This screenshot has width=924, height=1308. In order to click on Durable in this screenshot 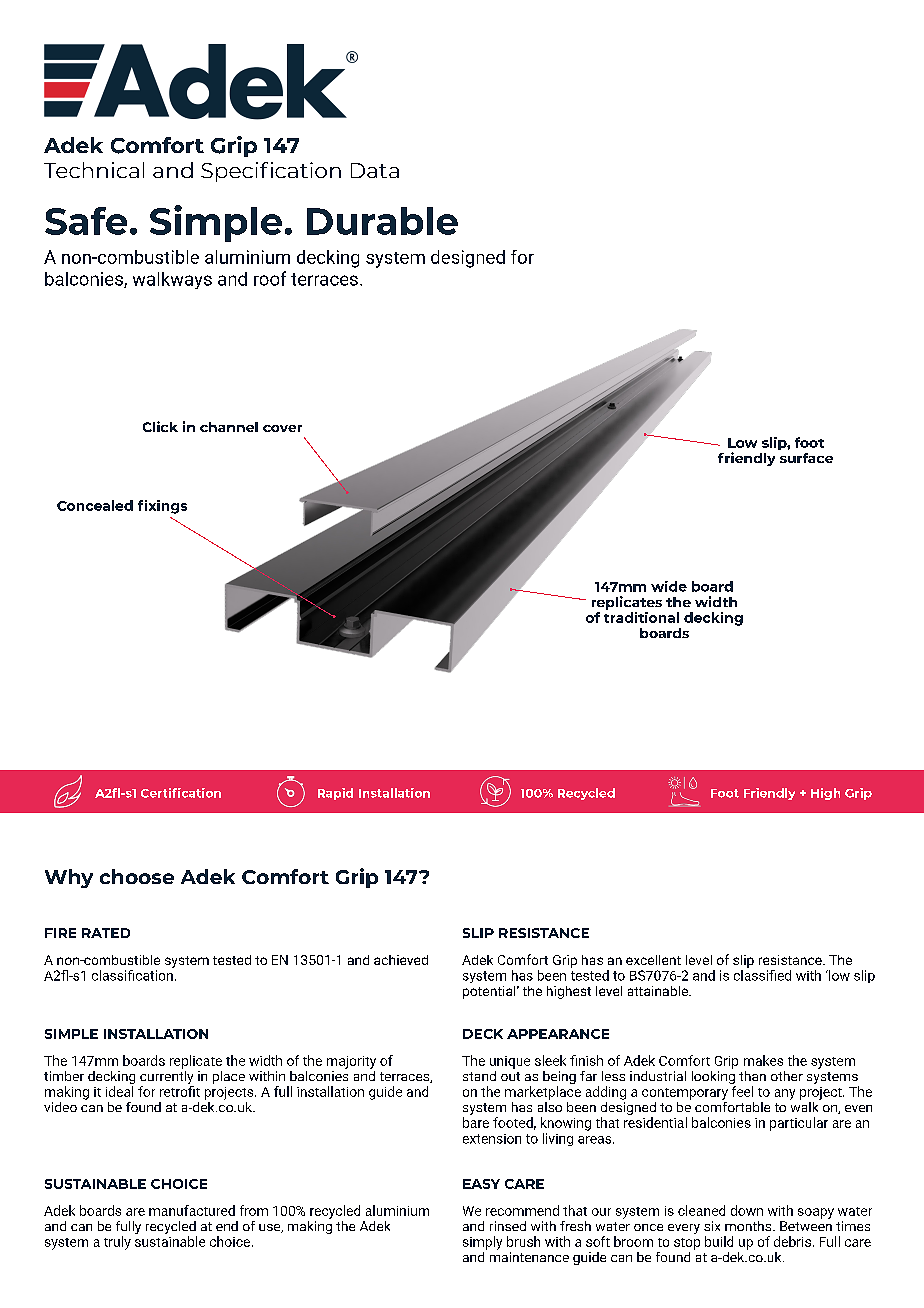, I will do `click(382, 221)`.
